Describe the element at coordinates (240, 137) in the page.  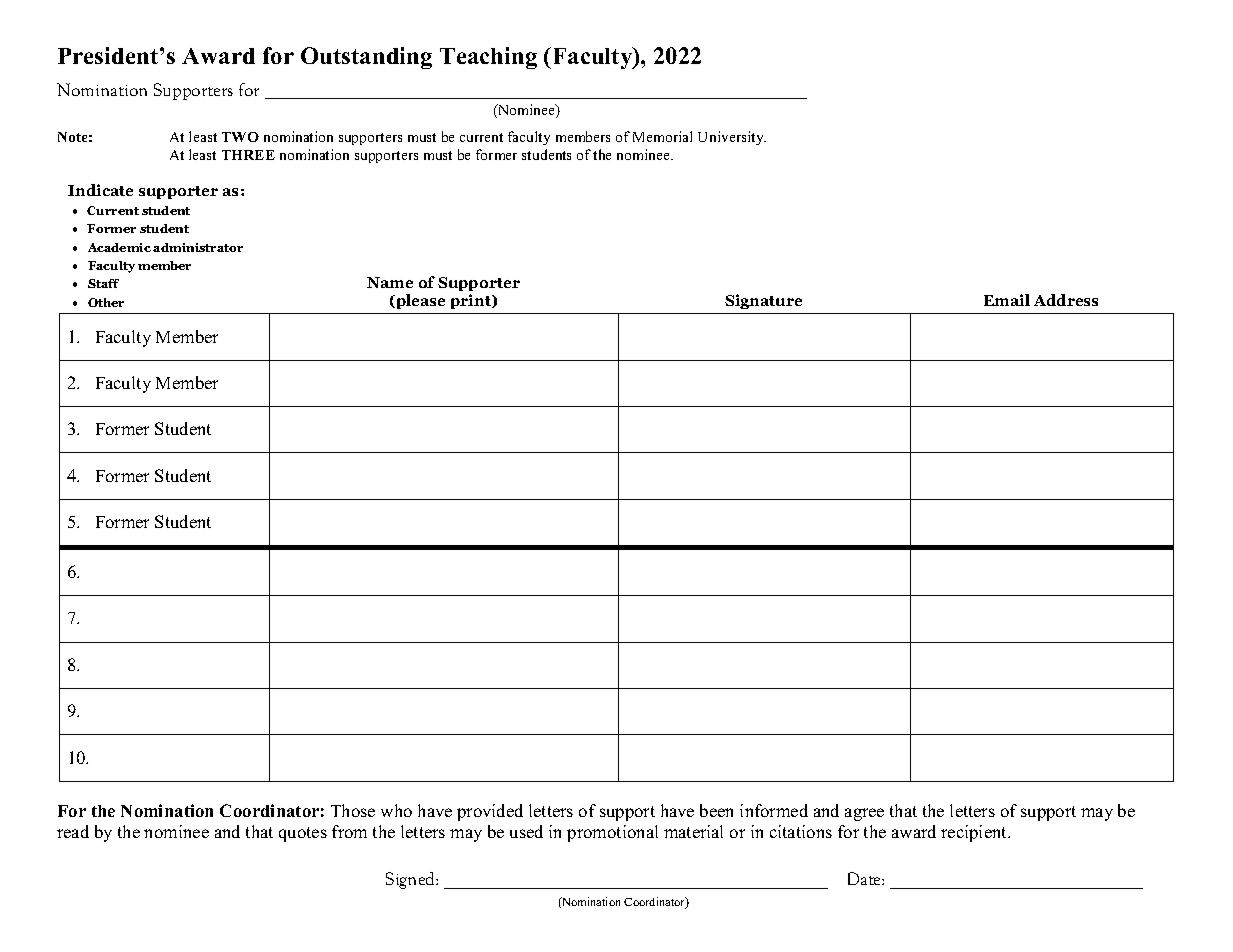
I see `TWO` at that location.
